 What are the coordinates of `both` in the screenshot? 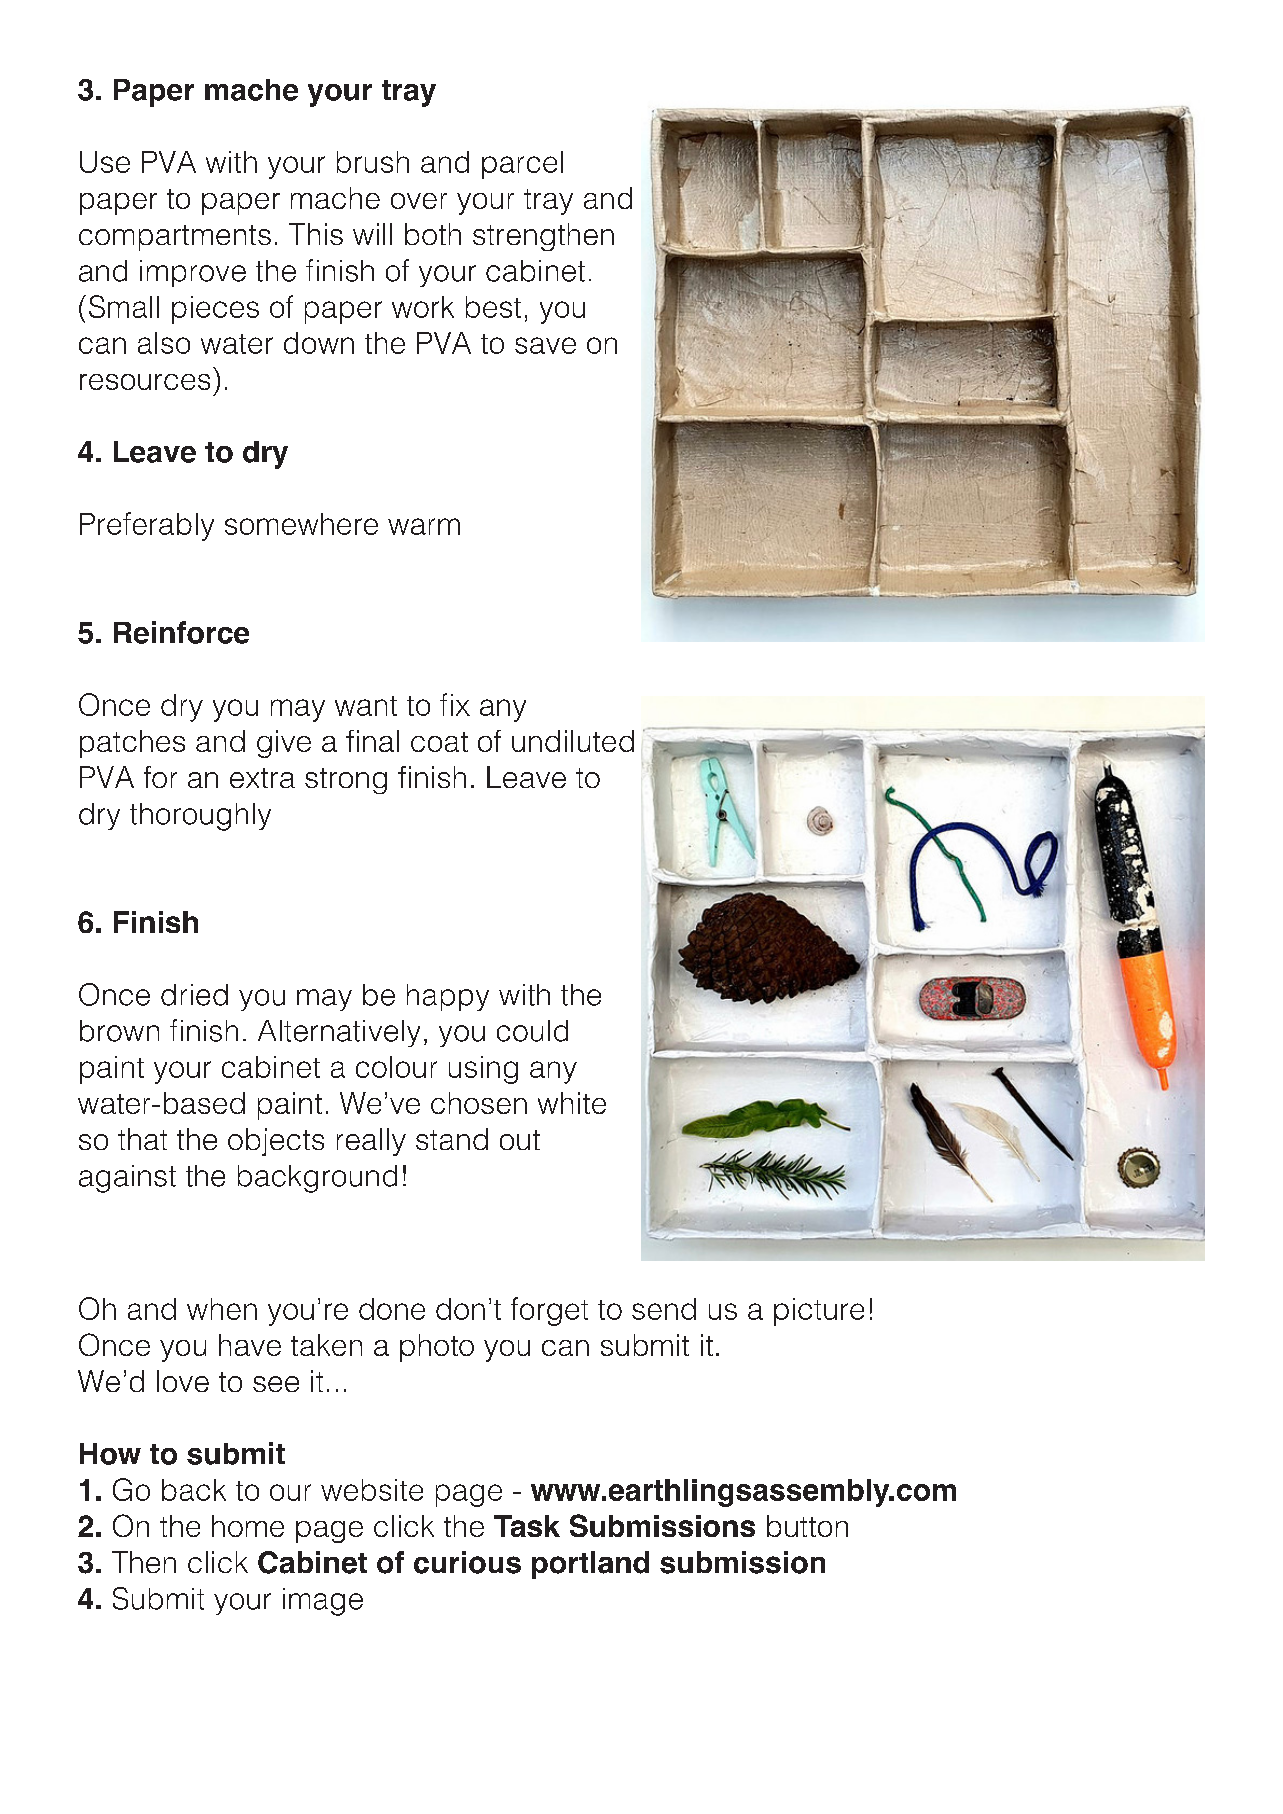 It's located at (433, 234).
